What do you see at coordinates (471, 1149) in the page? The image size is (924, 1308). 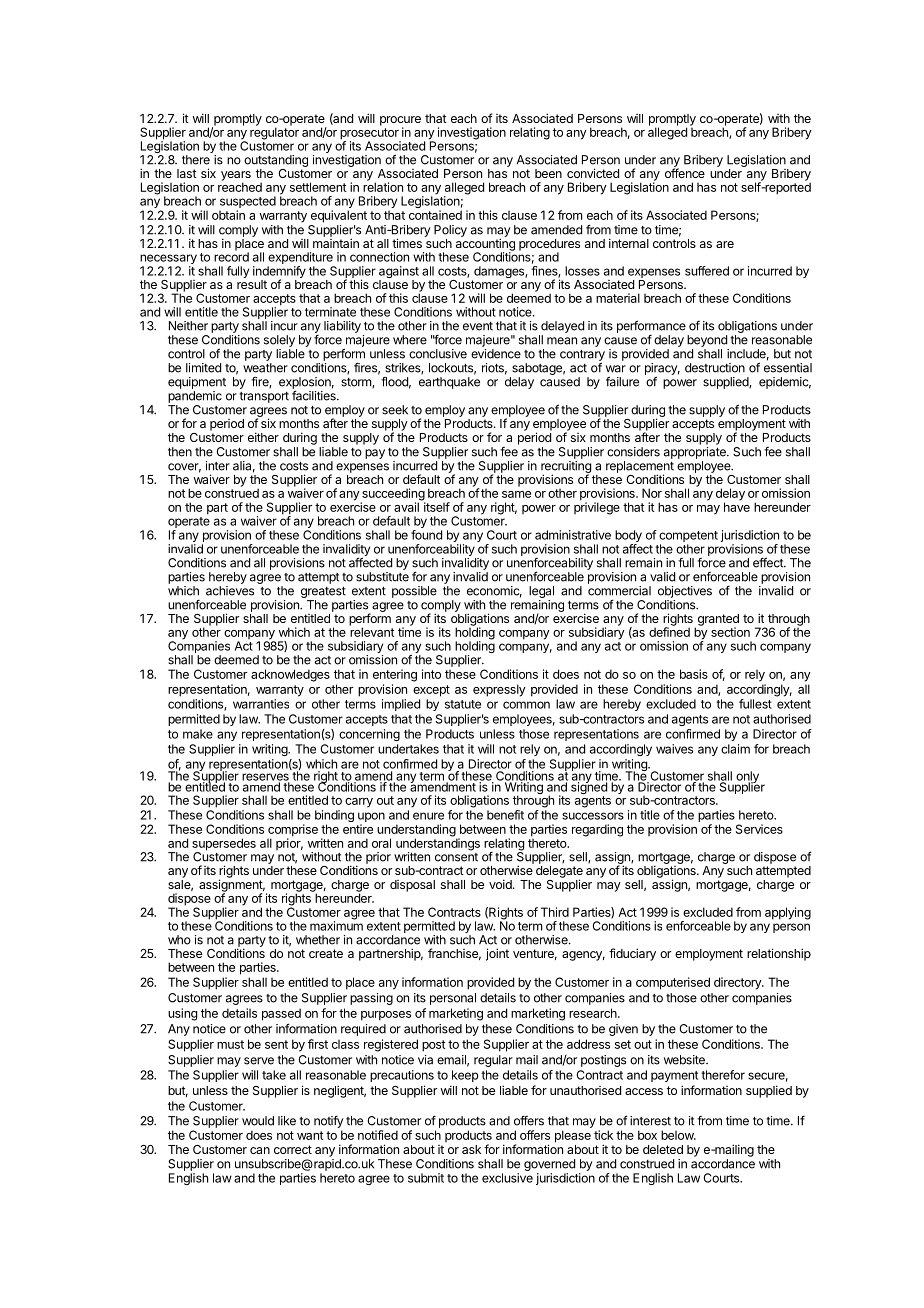 I see `ask` at bounding box center [471, 1149].
